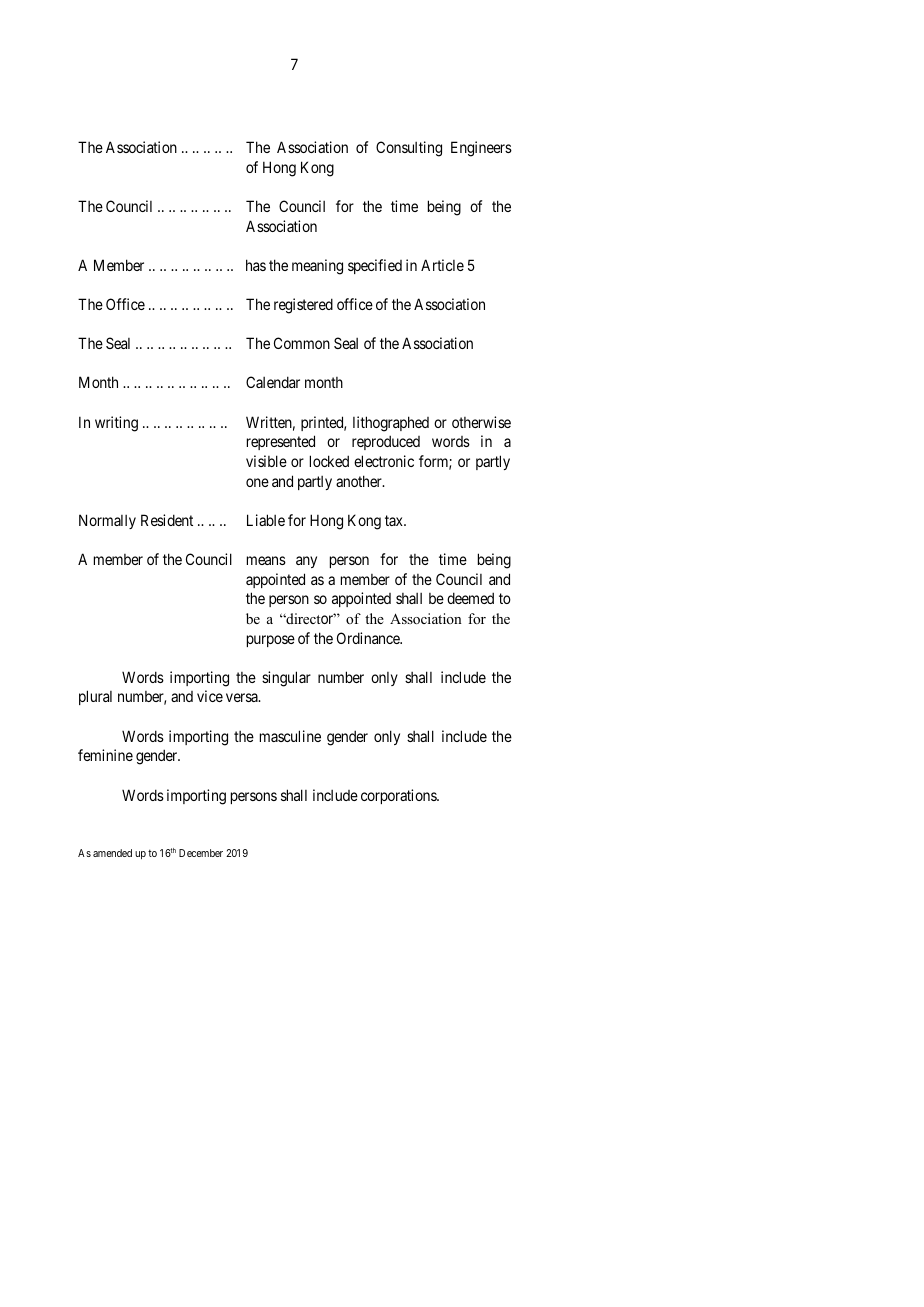 Image resolution: width=924 pixels, height=1307 pixels. I want to click on deemed, so click(470, 598).
